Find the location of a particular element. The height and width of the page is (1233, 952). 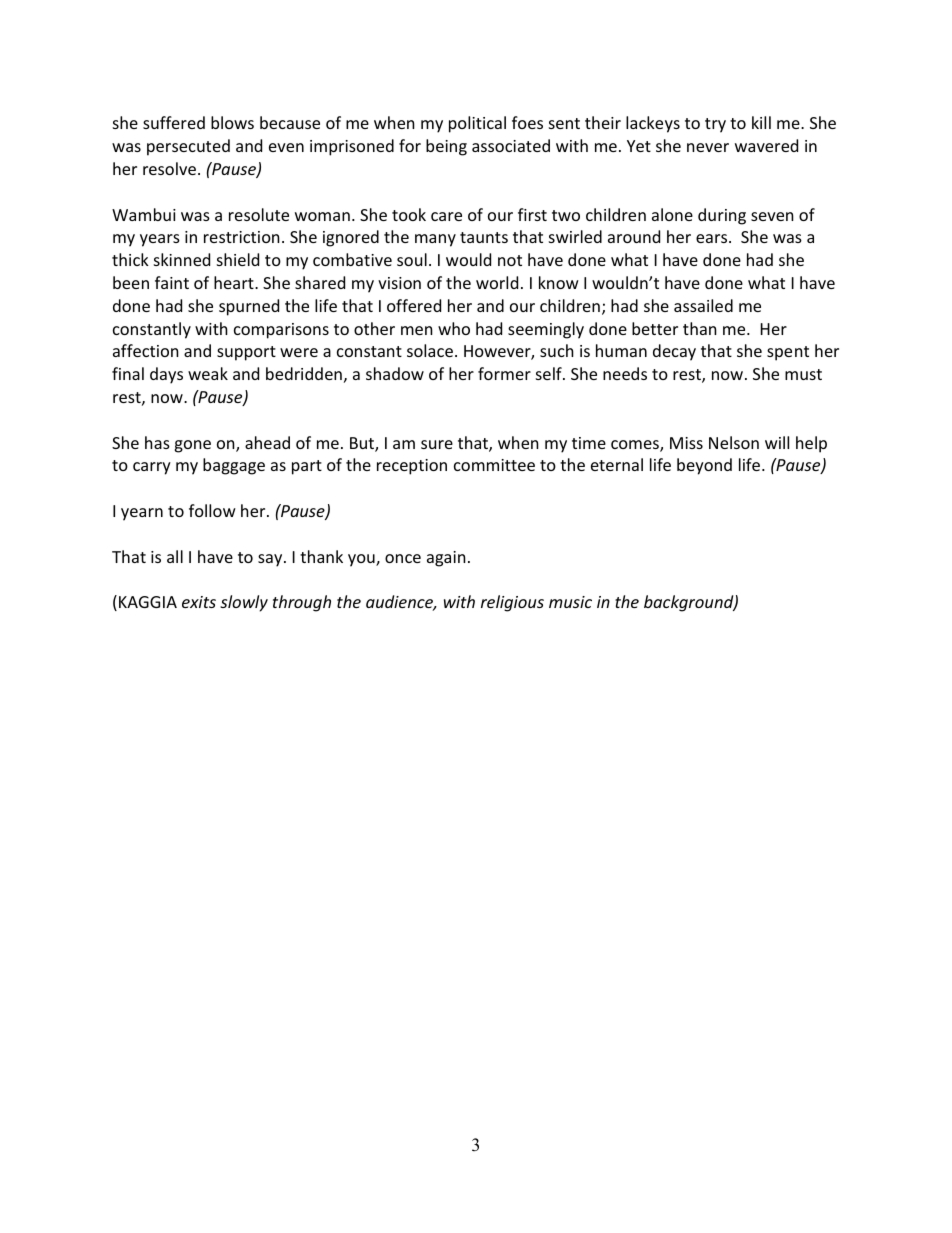

world is located at coordinates (497, 282).
